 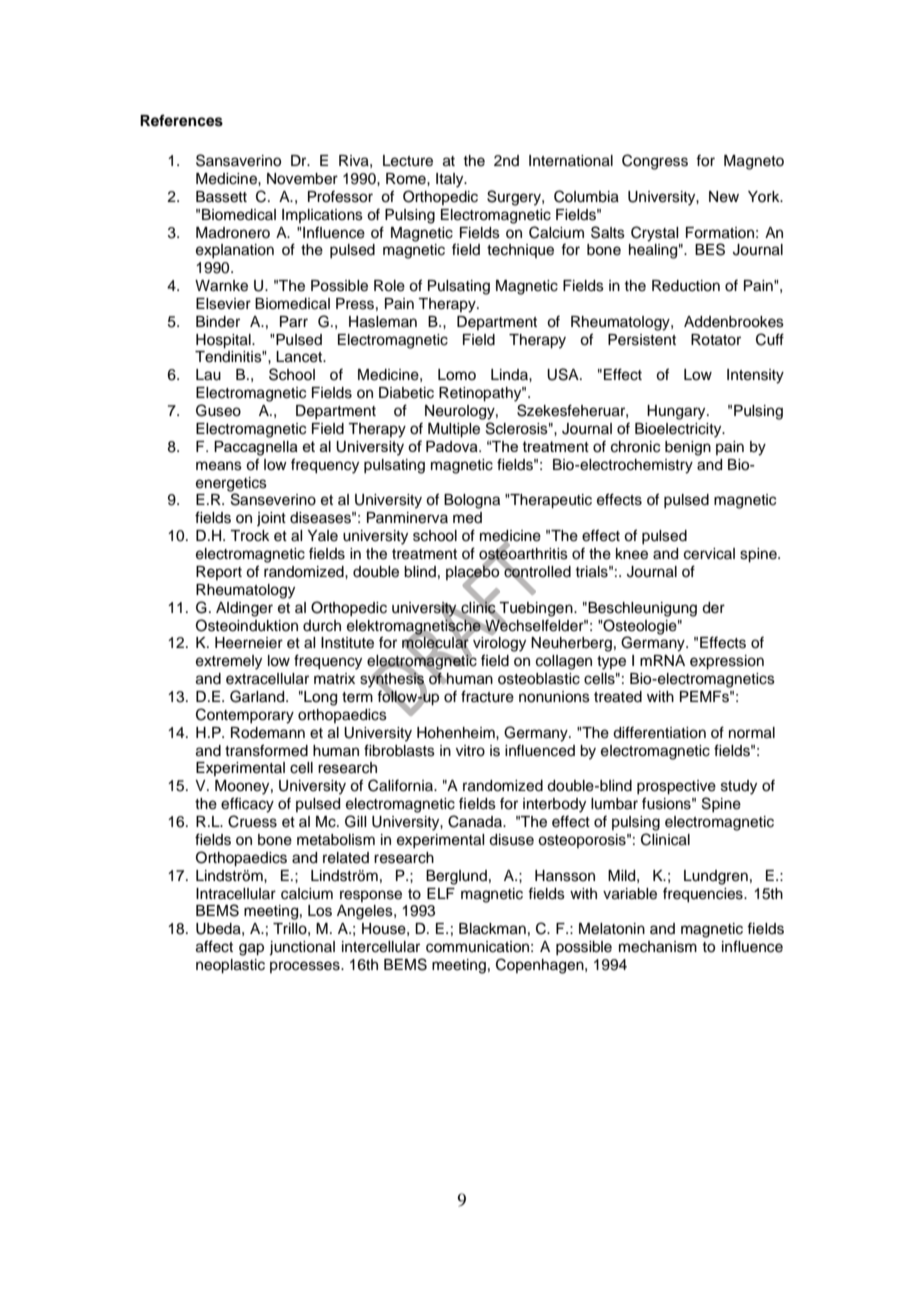 What do you see at coordinates (302, 179) in the image?
I see `November` at bounding box center [302, 179].
